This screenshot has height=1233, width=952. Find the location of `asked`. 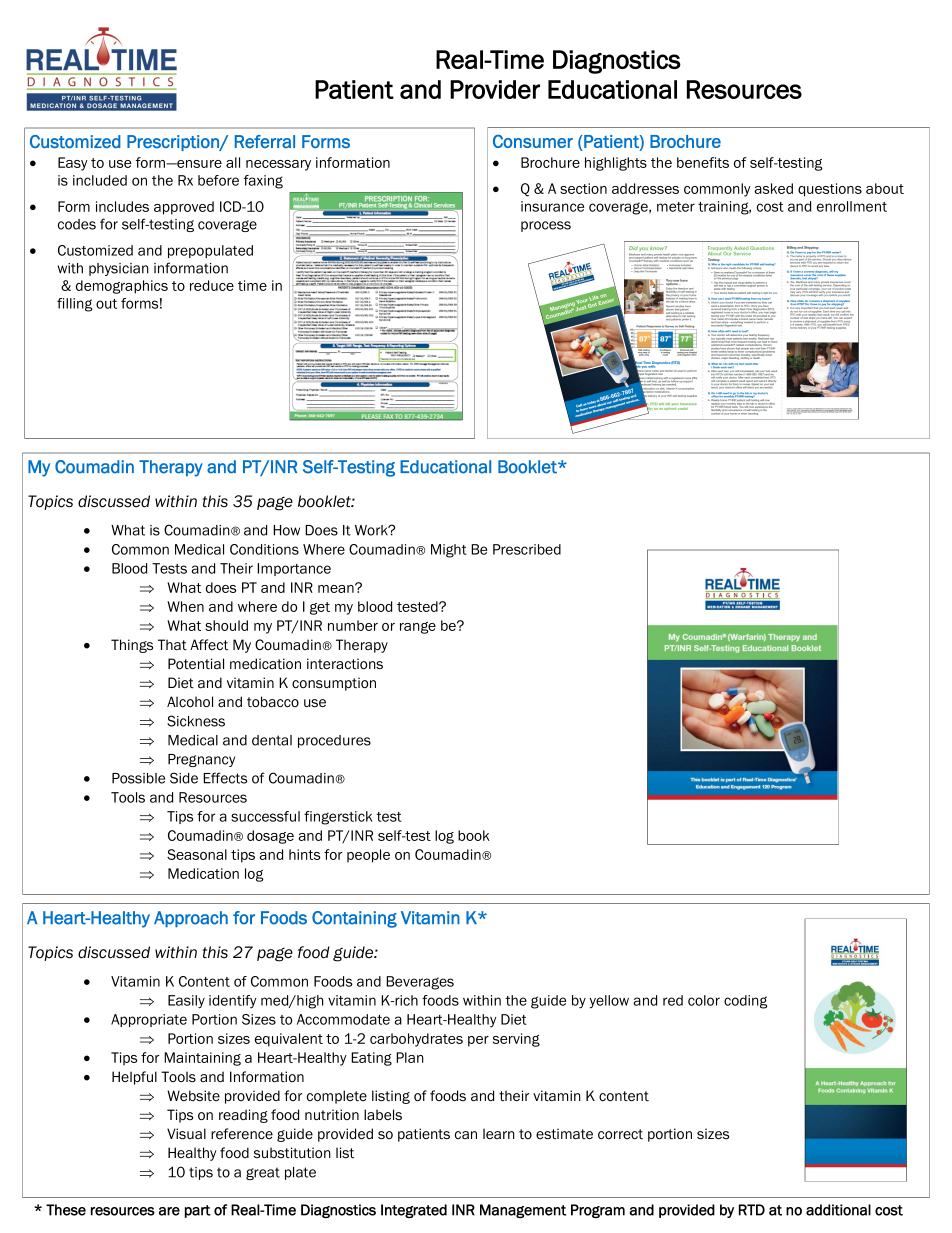

asked is located at coordinates (773, 188).
